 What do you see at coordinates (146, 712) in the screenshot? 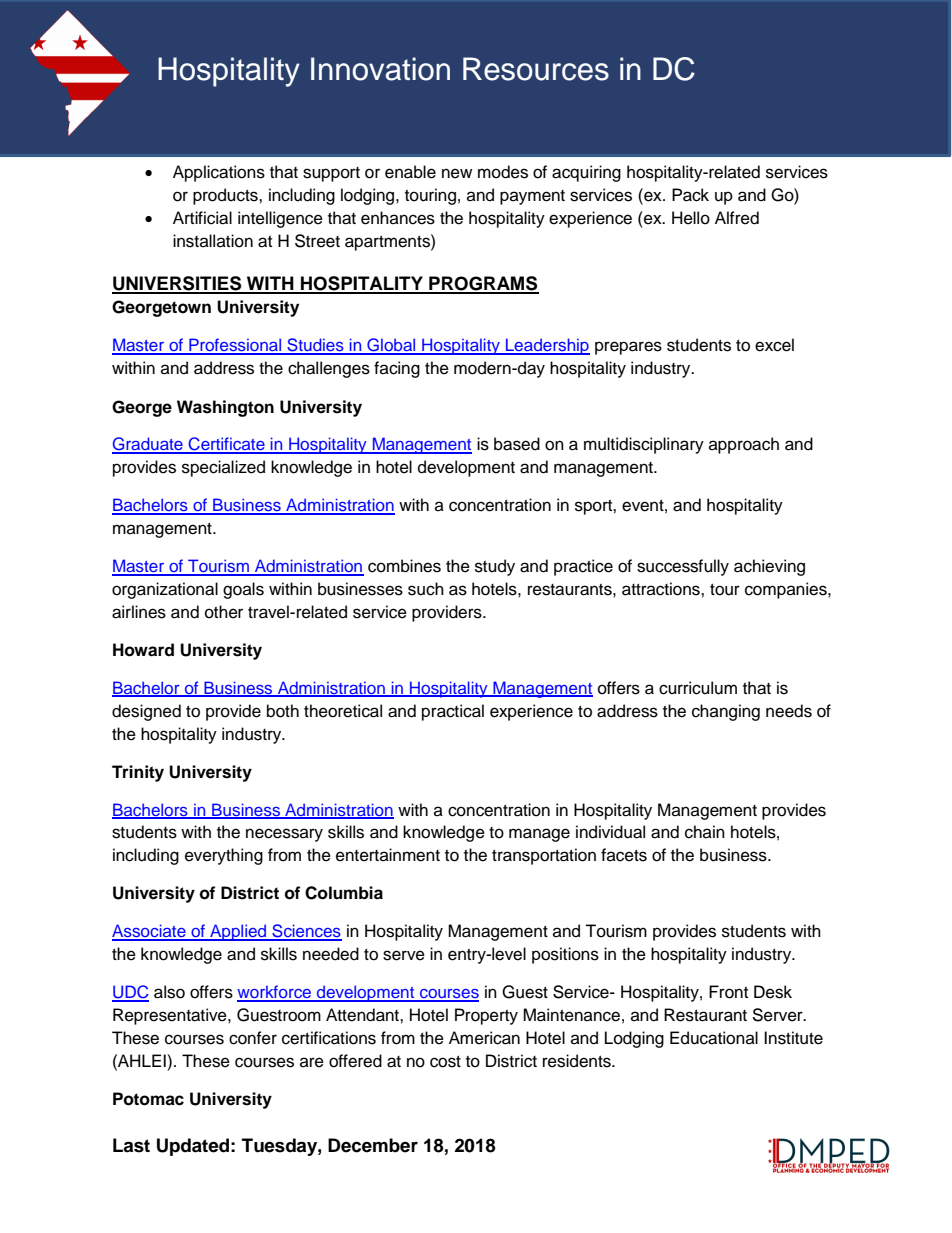
I see `designed` at bounding box center [146, 712].
